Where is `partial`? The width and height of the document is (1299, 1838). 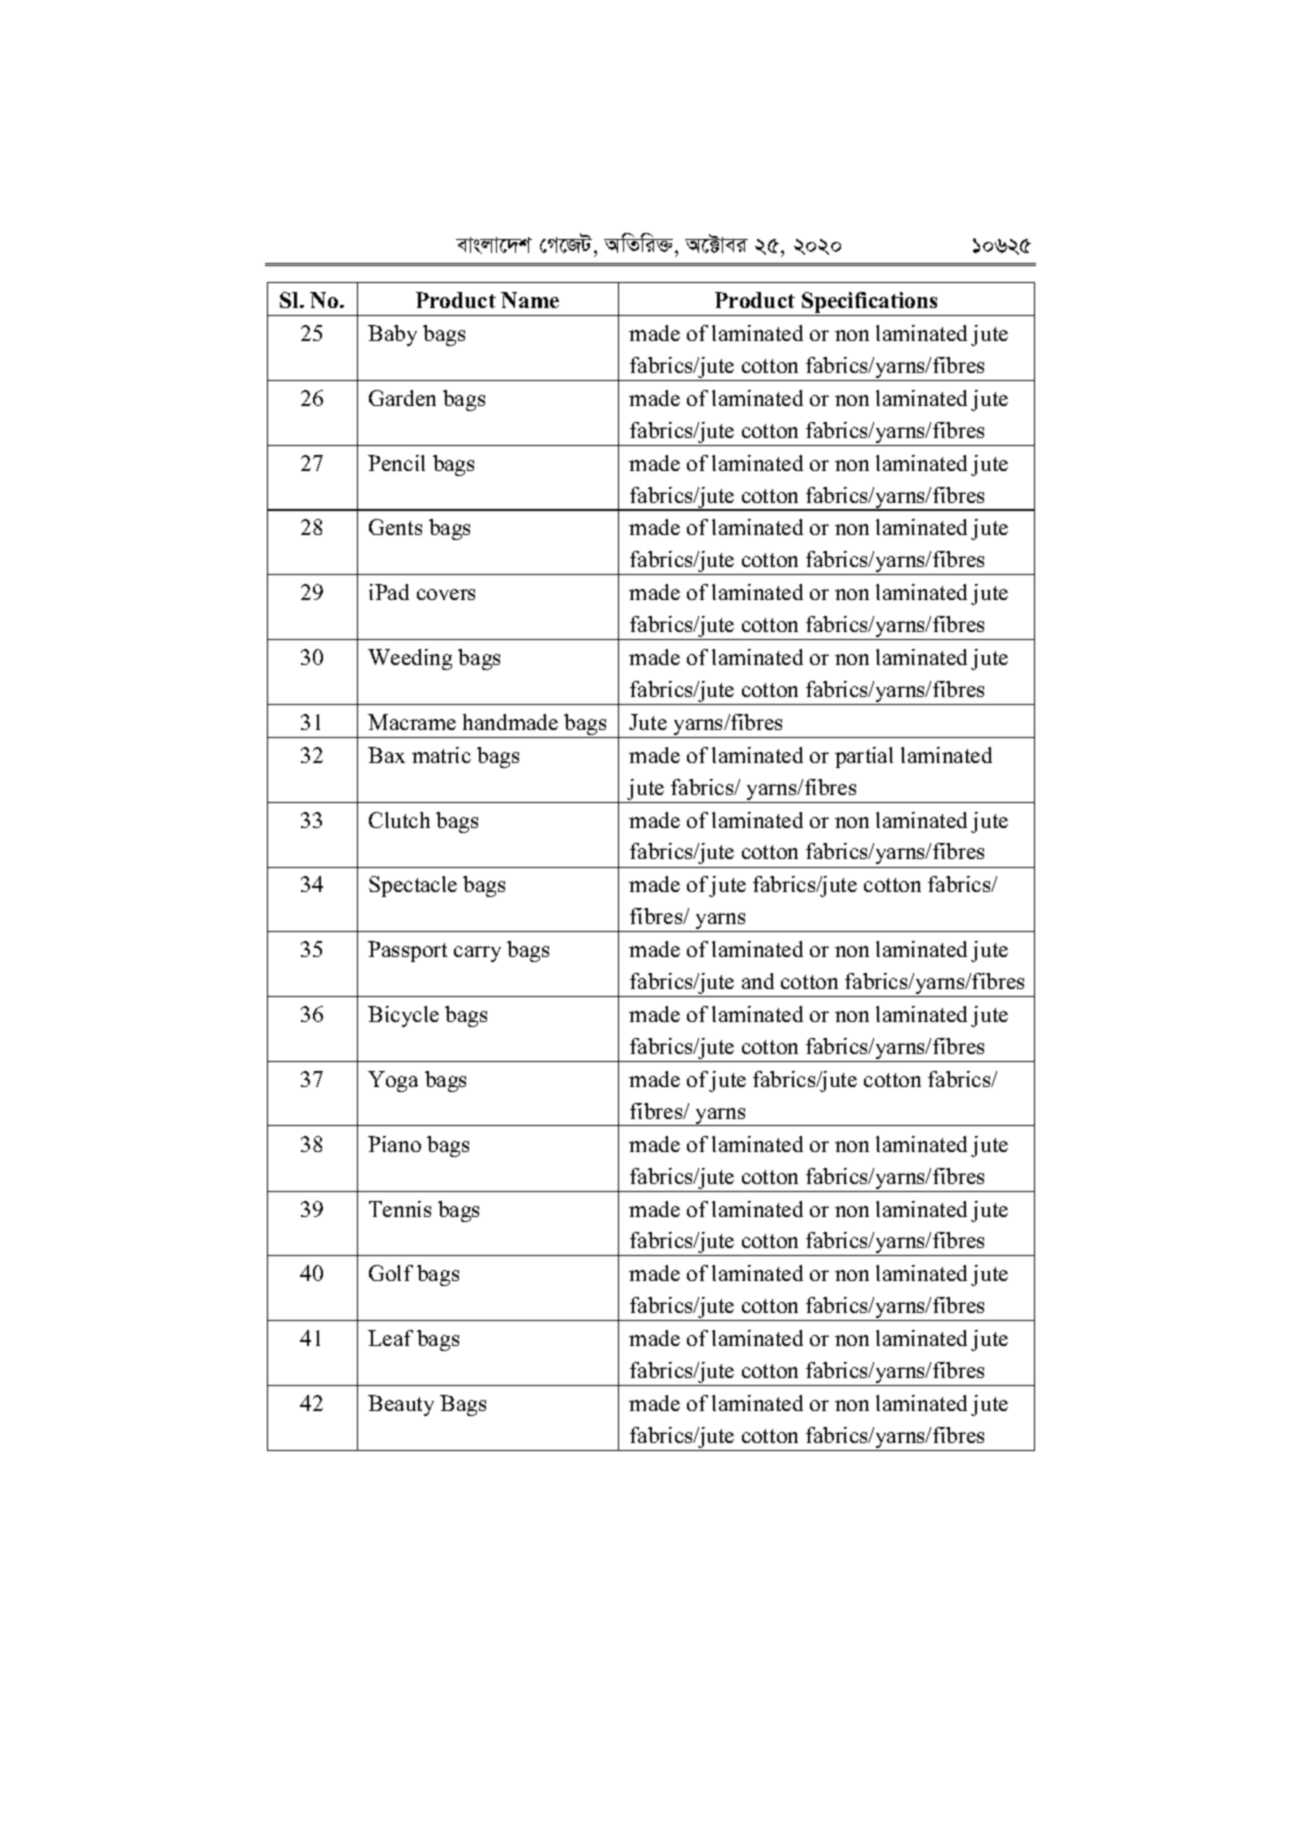
partial is located at coordinates (864, 757).
